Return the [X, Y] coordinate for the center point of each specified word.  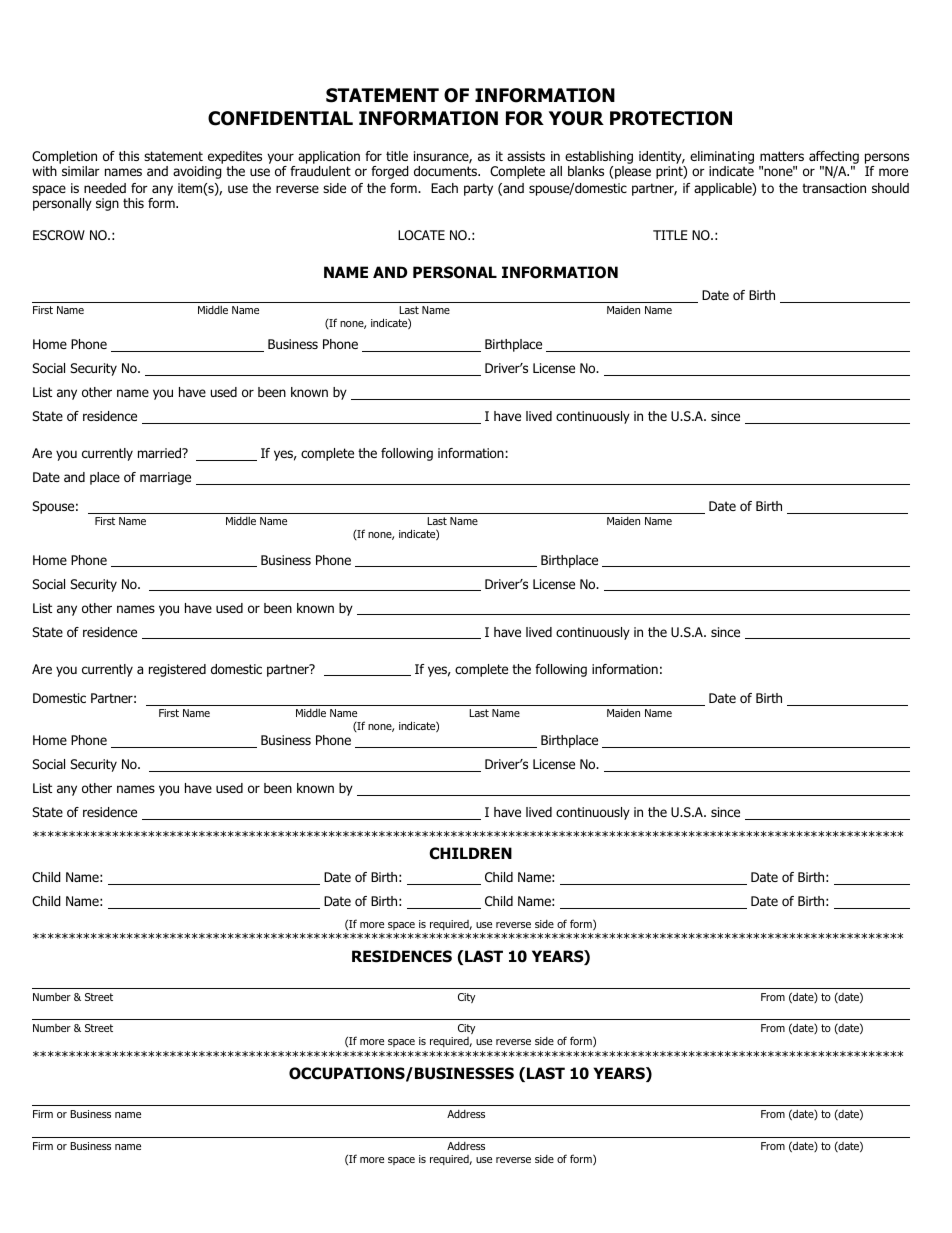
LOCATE [421, 235]
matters [782, 156]
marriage [165, 478]
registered [177, 670]
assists [526, 156]
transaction [834, 188]
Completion [64, 157]
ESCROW [59, 235]
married [160, 453]
